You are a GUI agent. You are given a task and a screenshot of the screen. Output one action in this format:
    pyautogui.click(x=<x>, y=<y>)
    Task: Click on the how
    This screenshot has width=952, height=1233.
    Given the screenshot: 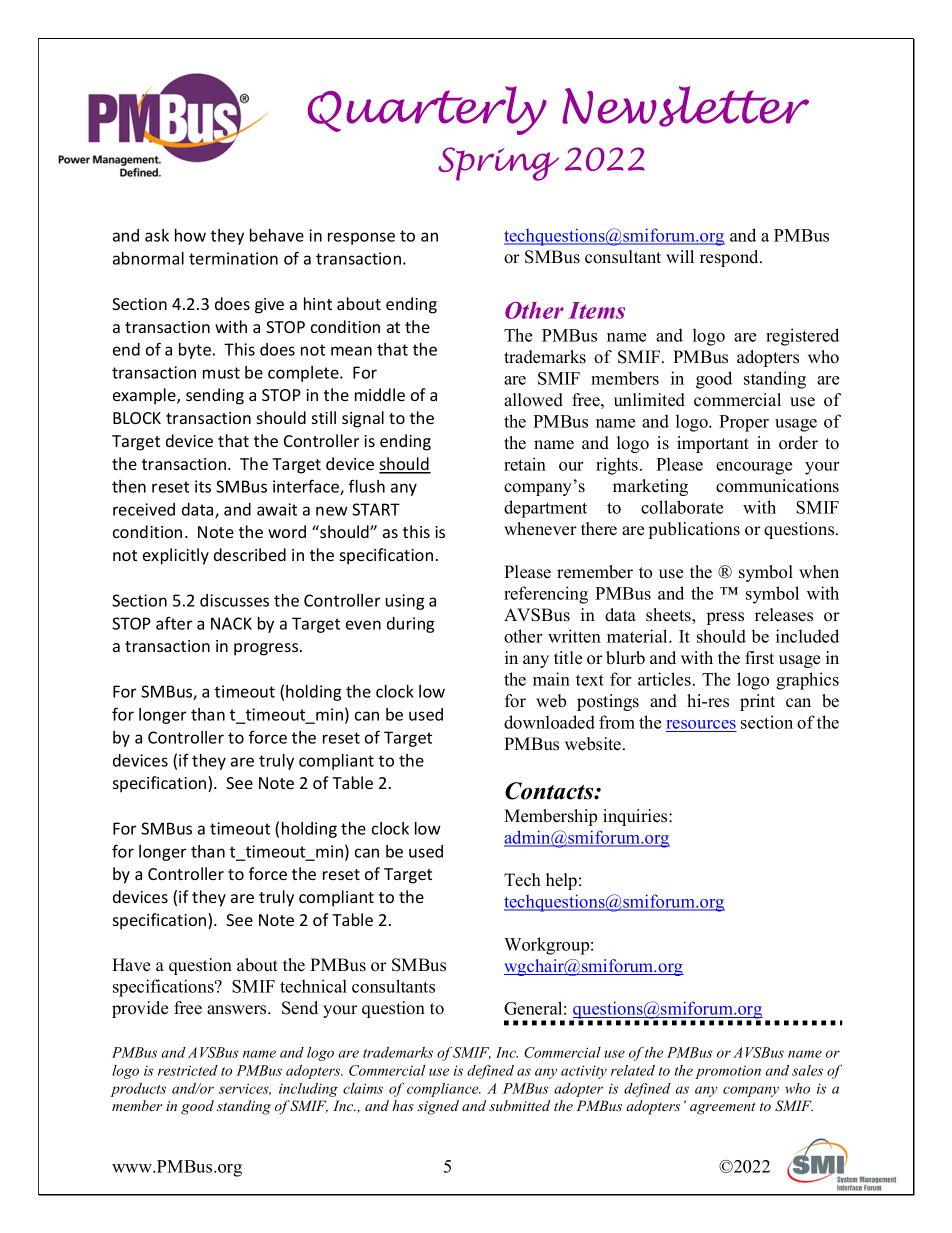 What is the action you would take?
    pyautogui.click(x=190, y=235)
